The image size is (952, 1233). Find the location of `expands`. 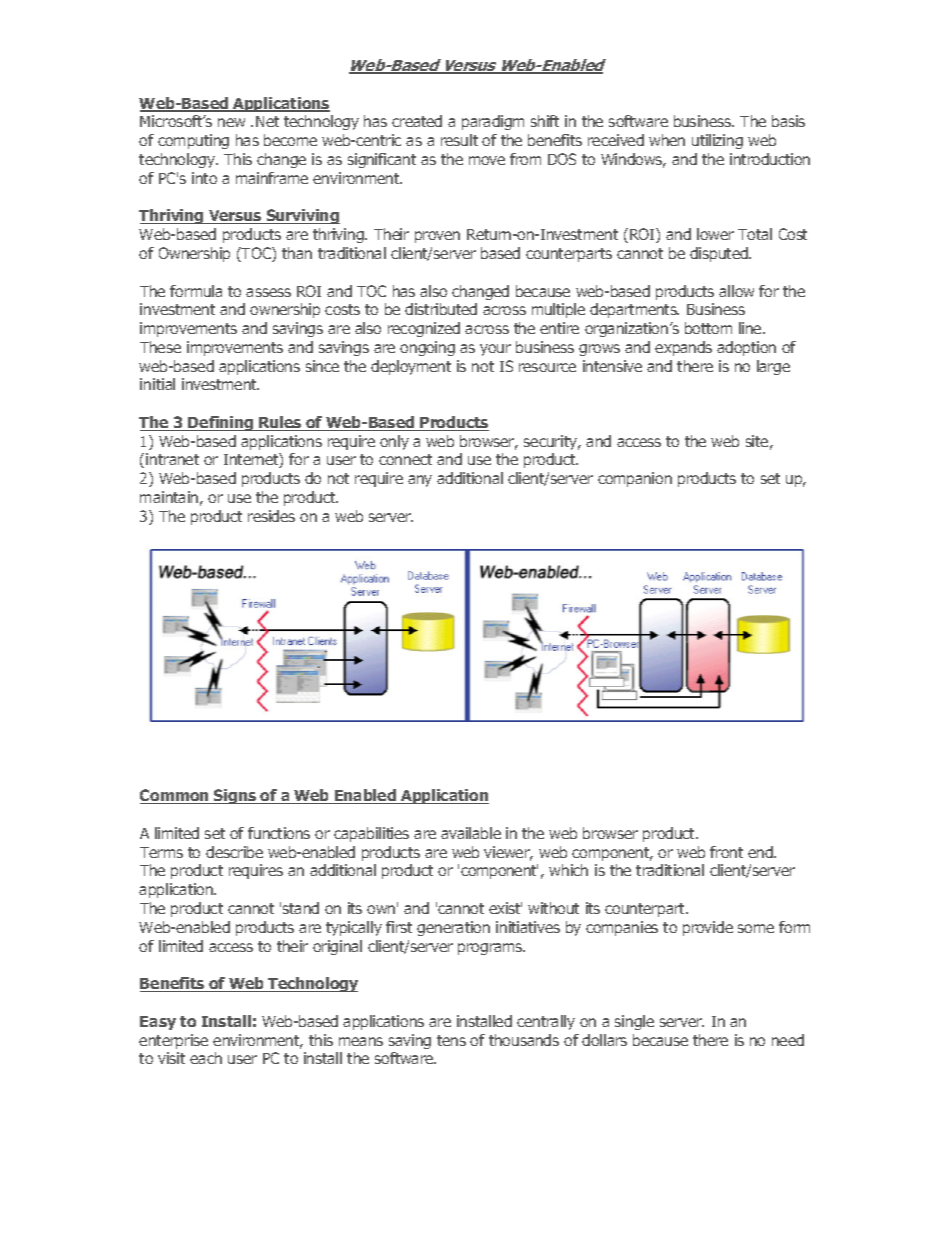

expands is located at coordinates (683, 348).
